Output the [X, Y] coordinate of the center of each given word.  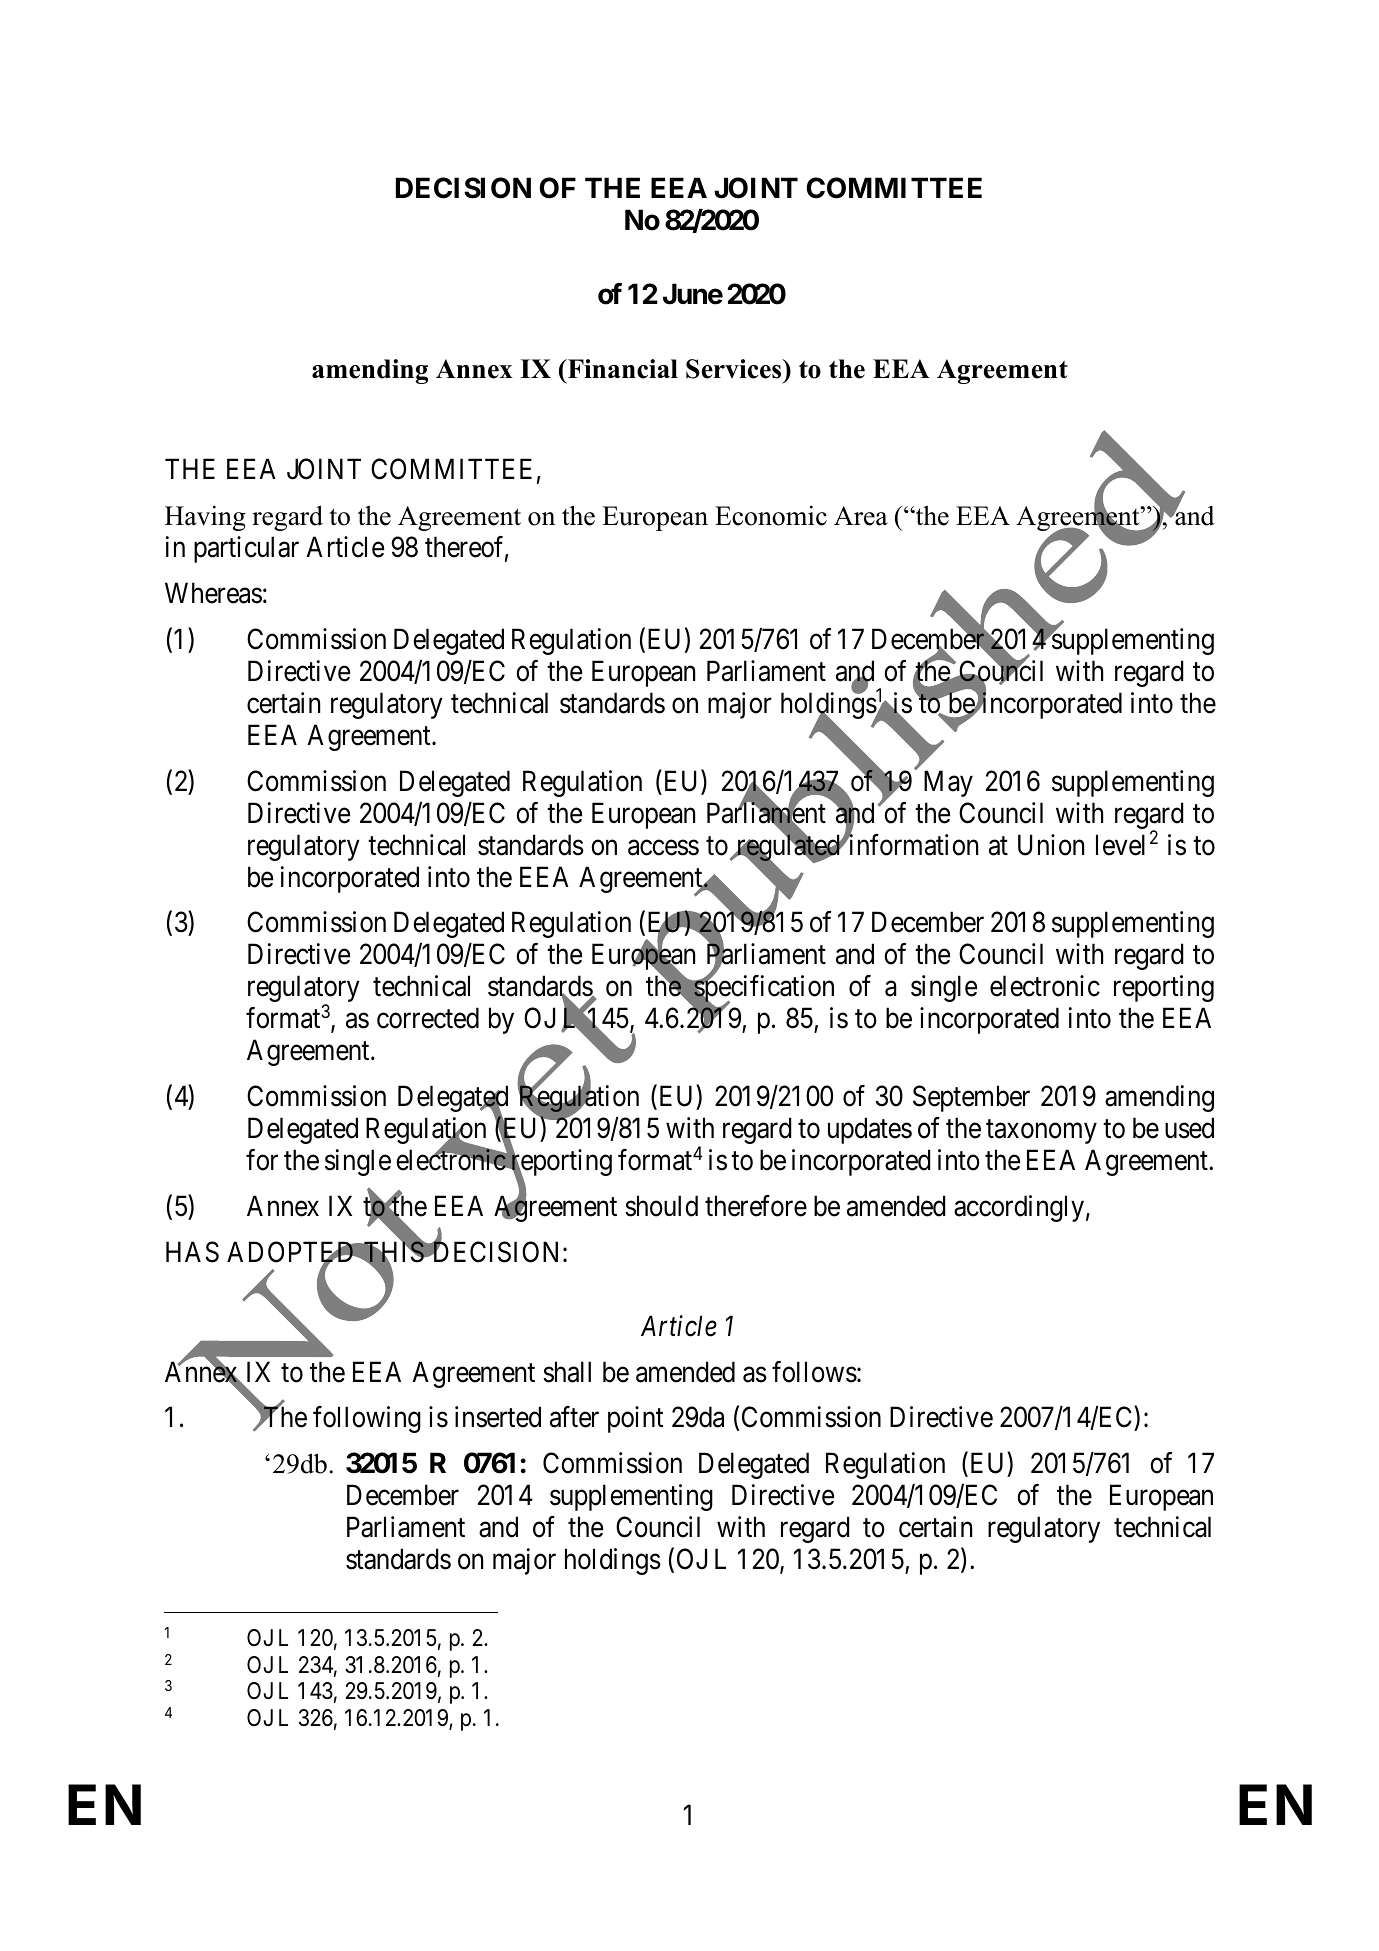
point [636, 1420]
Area [861, 516]
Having [205, 518]
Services [735, 369]
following [367, 1420]
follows [814, 1372]
